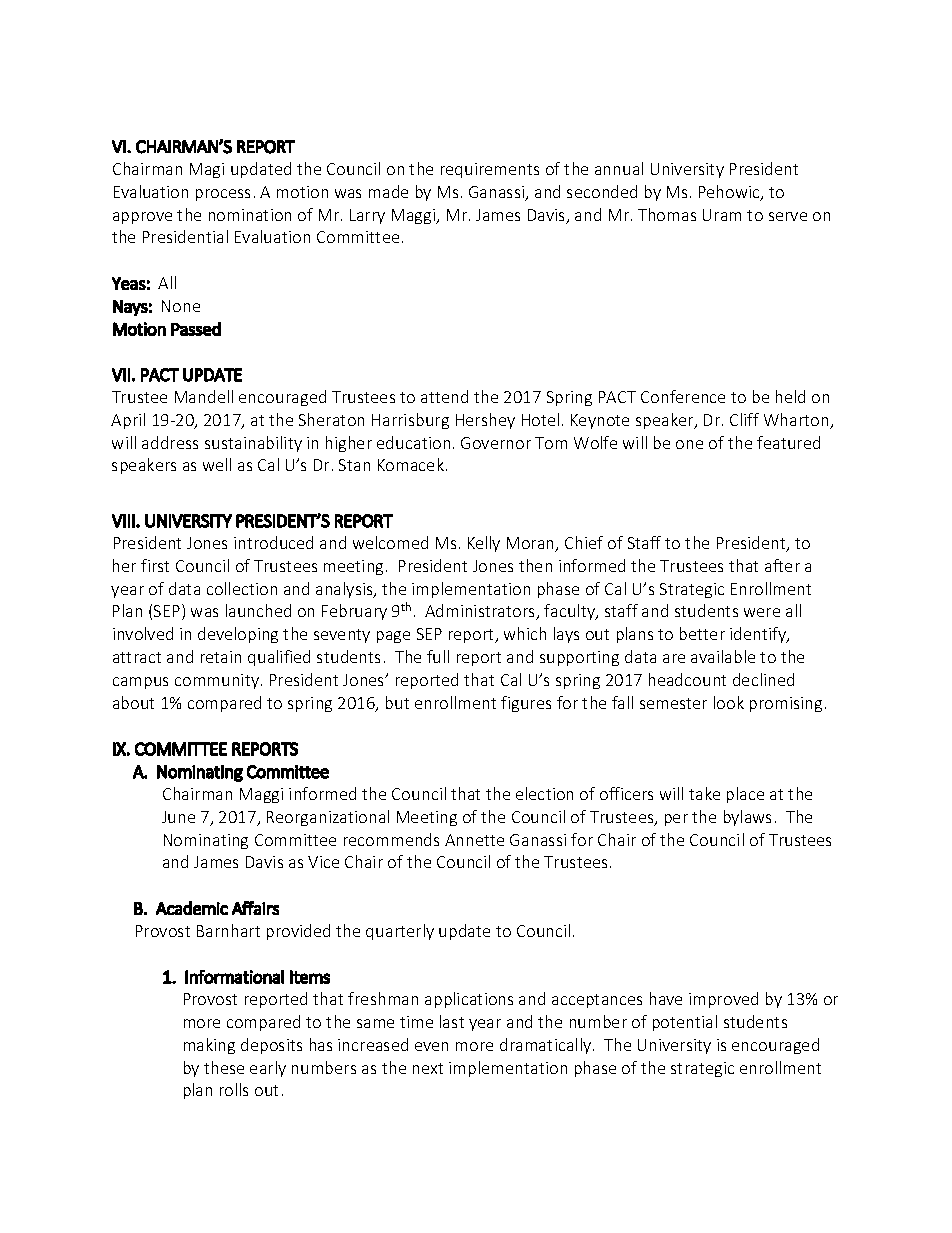  I want to click on developing, so click(238, 635).
